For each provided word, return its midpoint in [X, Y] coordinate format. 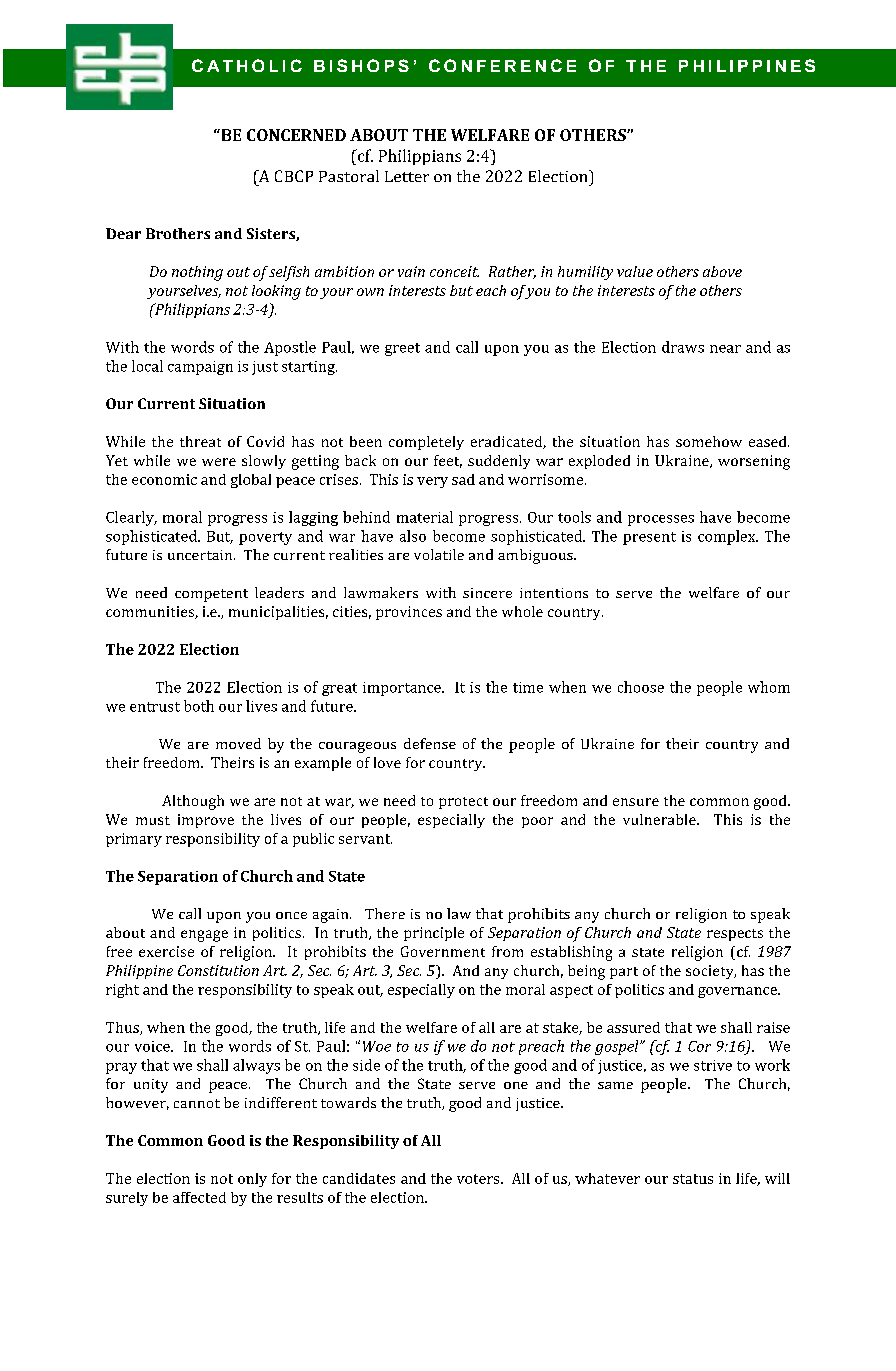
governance [738, 992]
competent [211, 595]
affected [199, 1197]
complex [728, 537]
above [722, 271]
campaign [200, 368]
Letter [407, 176]
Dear [123, 233]
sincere [487, 593]
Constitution [218, 970]
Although [193, 802]
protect [463, 803]
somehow [709, 441]
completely [426, 443]
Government [443, 951]
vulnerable [660, 819]
